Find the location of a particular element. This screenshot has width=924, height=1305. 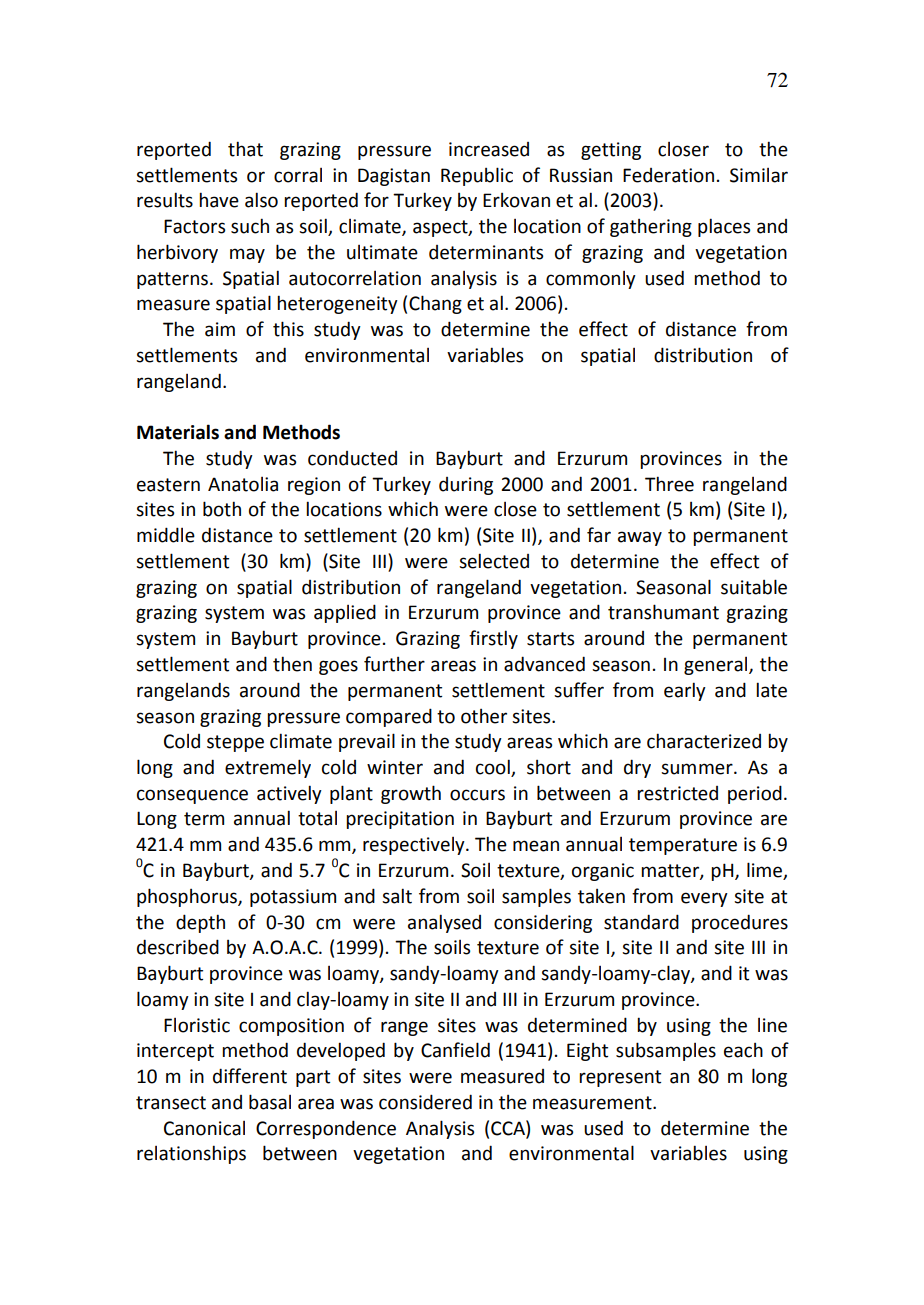

Republic is located at coordinates (477, 176).
